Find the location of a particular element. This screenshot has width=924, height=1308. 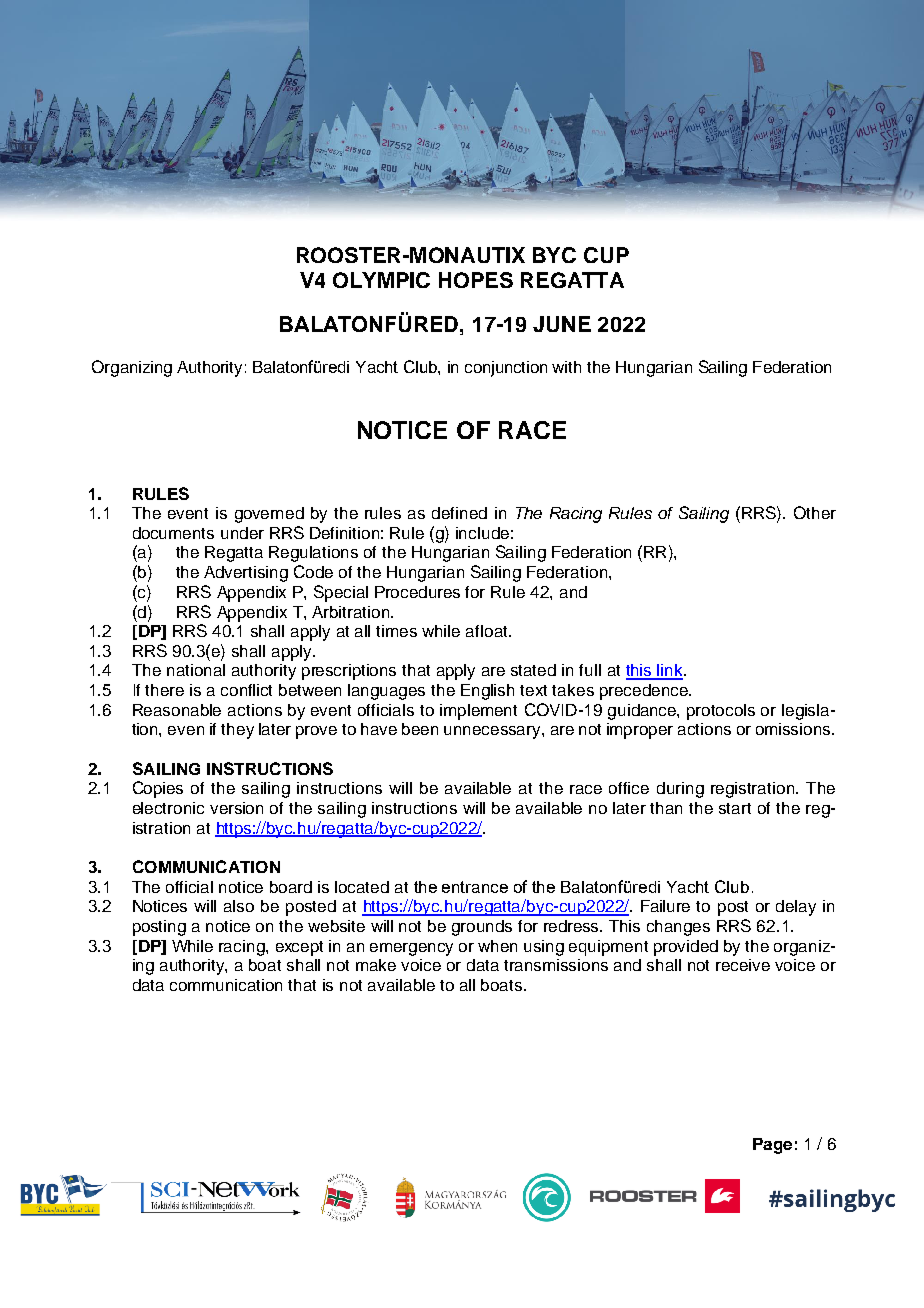

grounds is located at coordinates (482, 928).
